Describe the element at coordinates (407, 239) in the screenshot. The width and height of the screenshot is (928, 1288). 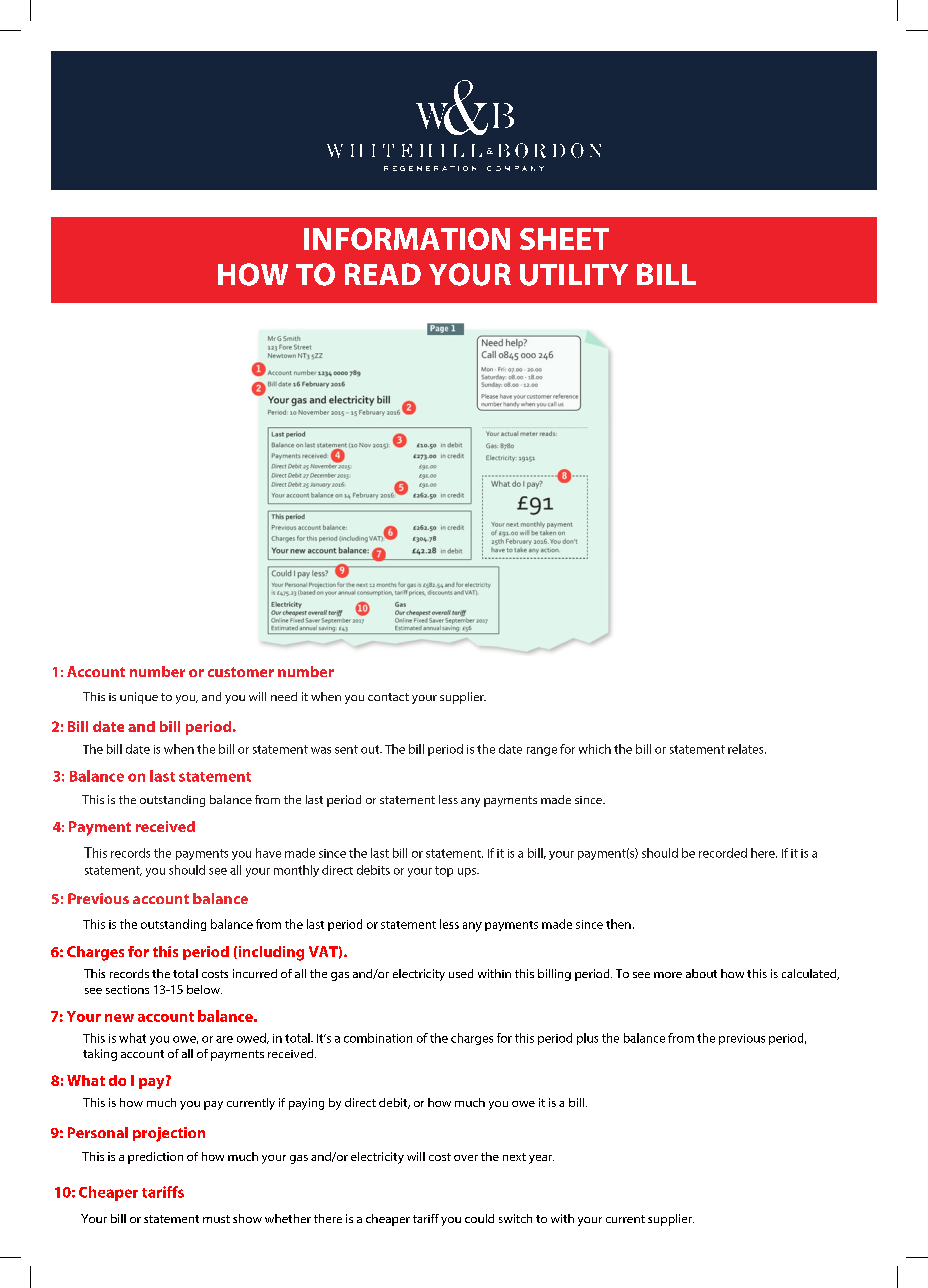
I see `INFORMATION` at that location.
